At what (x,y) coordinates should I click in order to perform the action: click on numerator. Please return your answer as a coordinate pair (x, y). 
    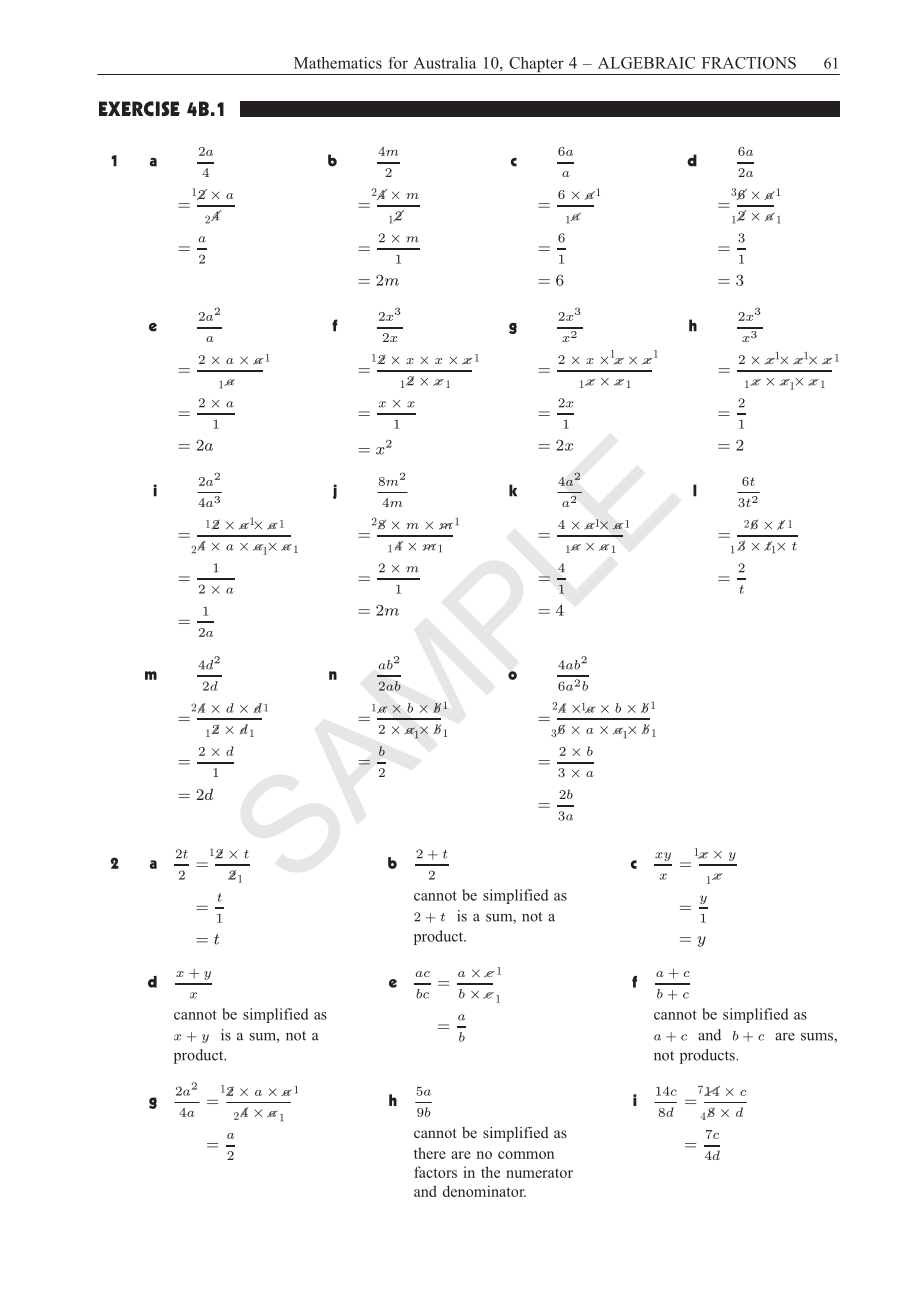
    Looking at the image, I should click on (539, 1173).
